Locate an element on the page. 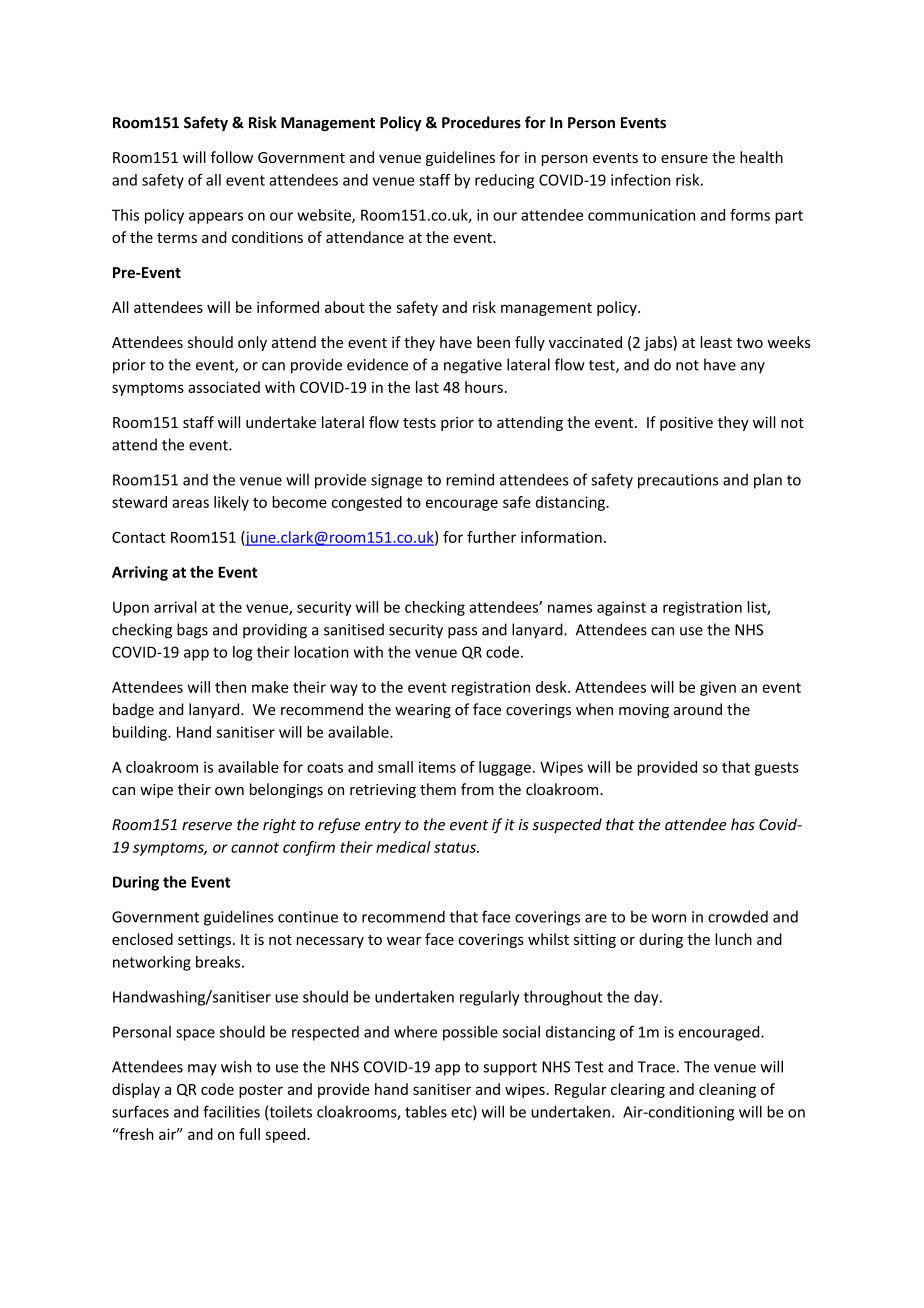 The width and height of the image is (924, 1308). hours is located at coordinates (484, 387).
